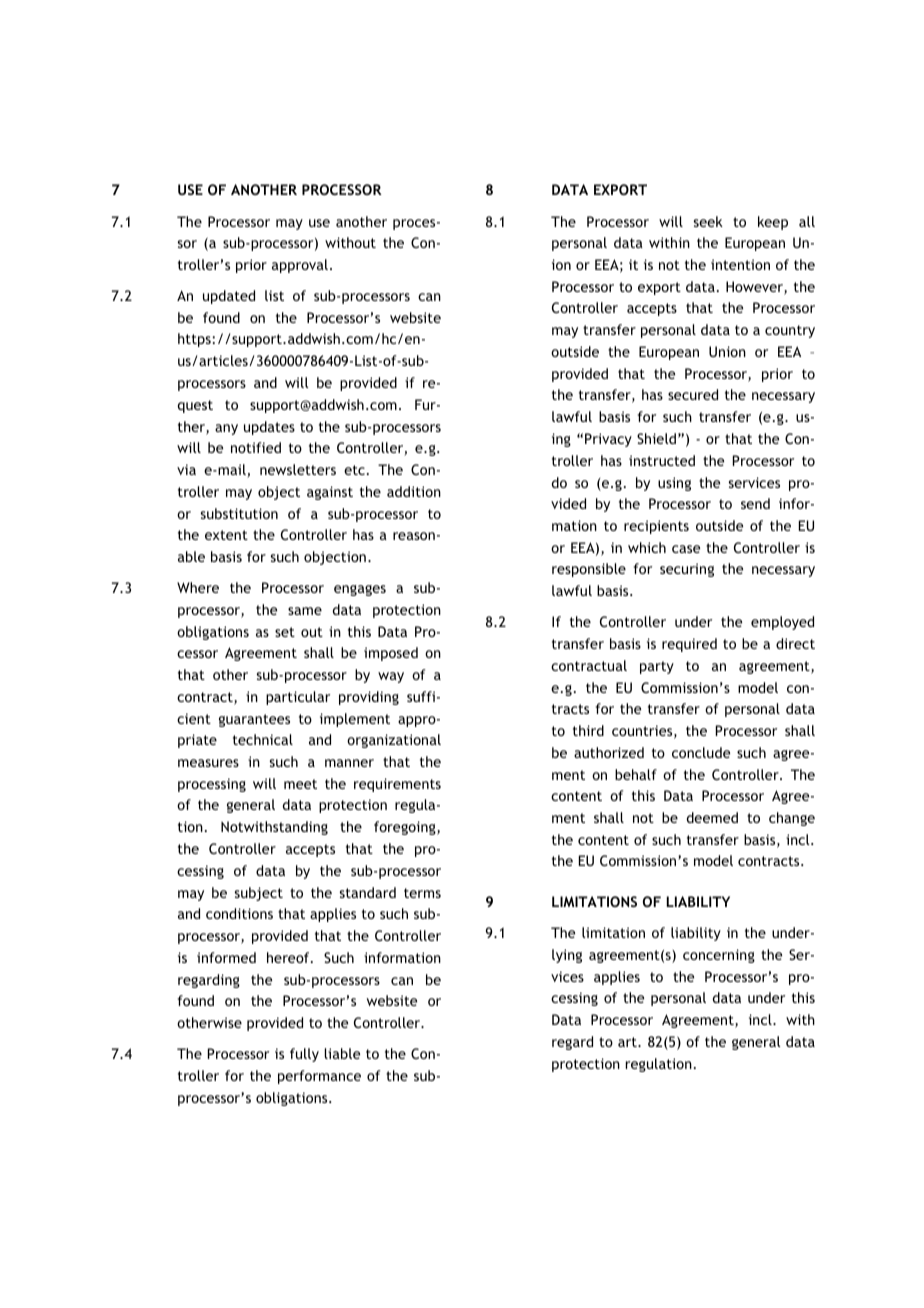  I want to click on imposed, so click(391, 654).
